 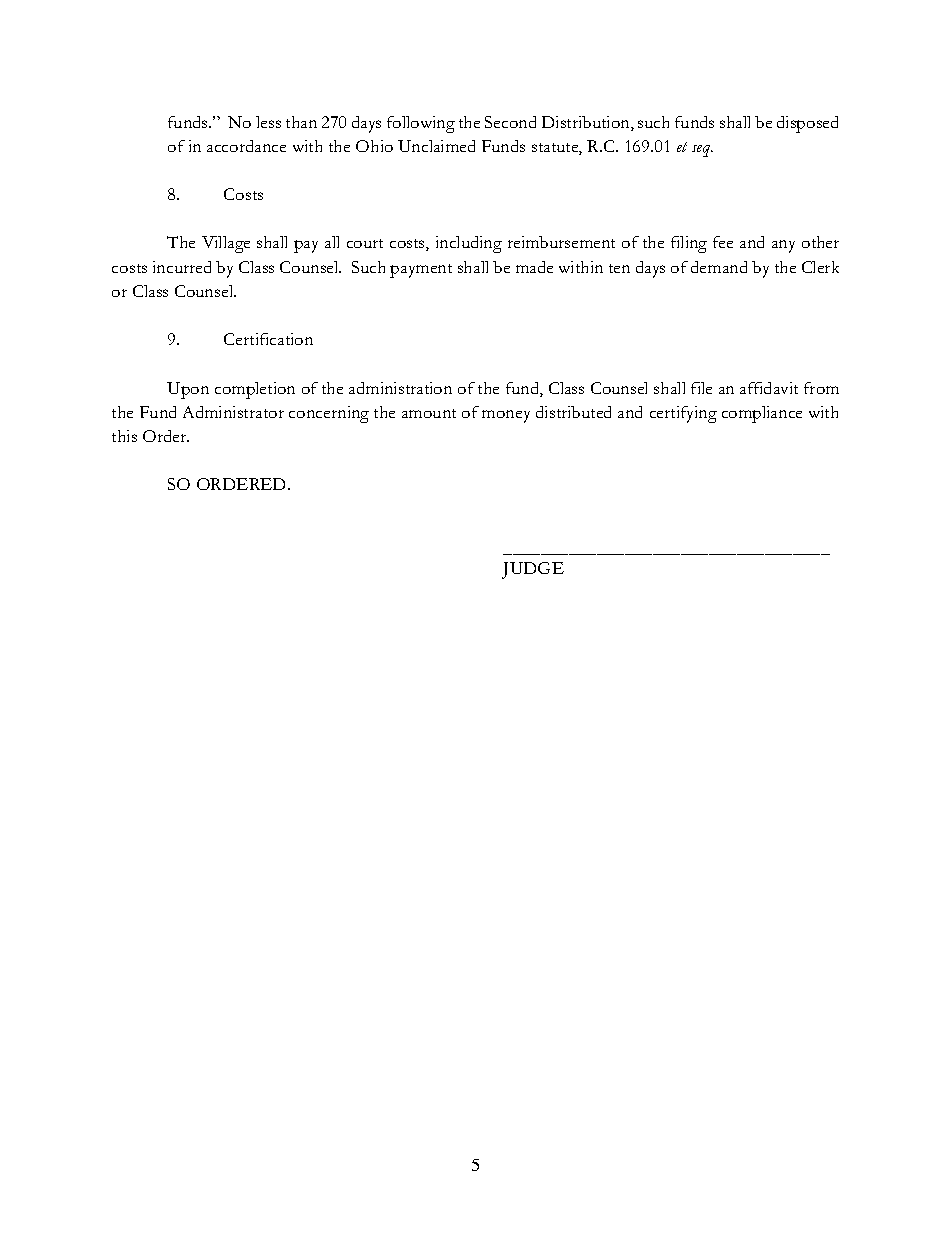 I want to click on amount, so click(x=429, y=413).
